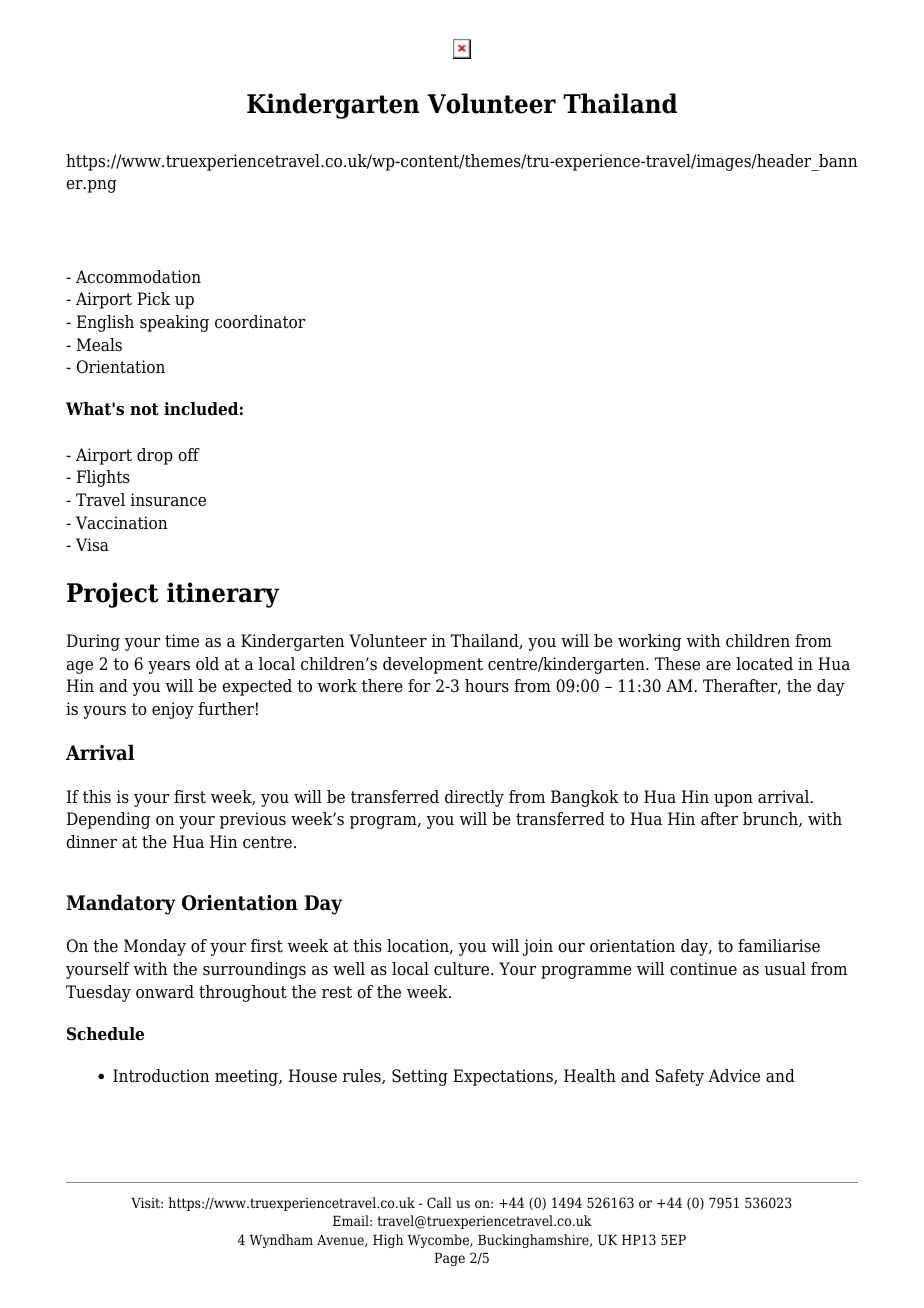 This screenshot has width=924, height=1308. What do you see at coordinates (173, 710) in the screenshot?
I see `enjoy` at bounding box center [173, 710].
